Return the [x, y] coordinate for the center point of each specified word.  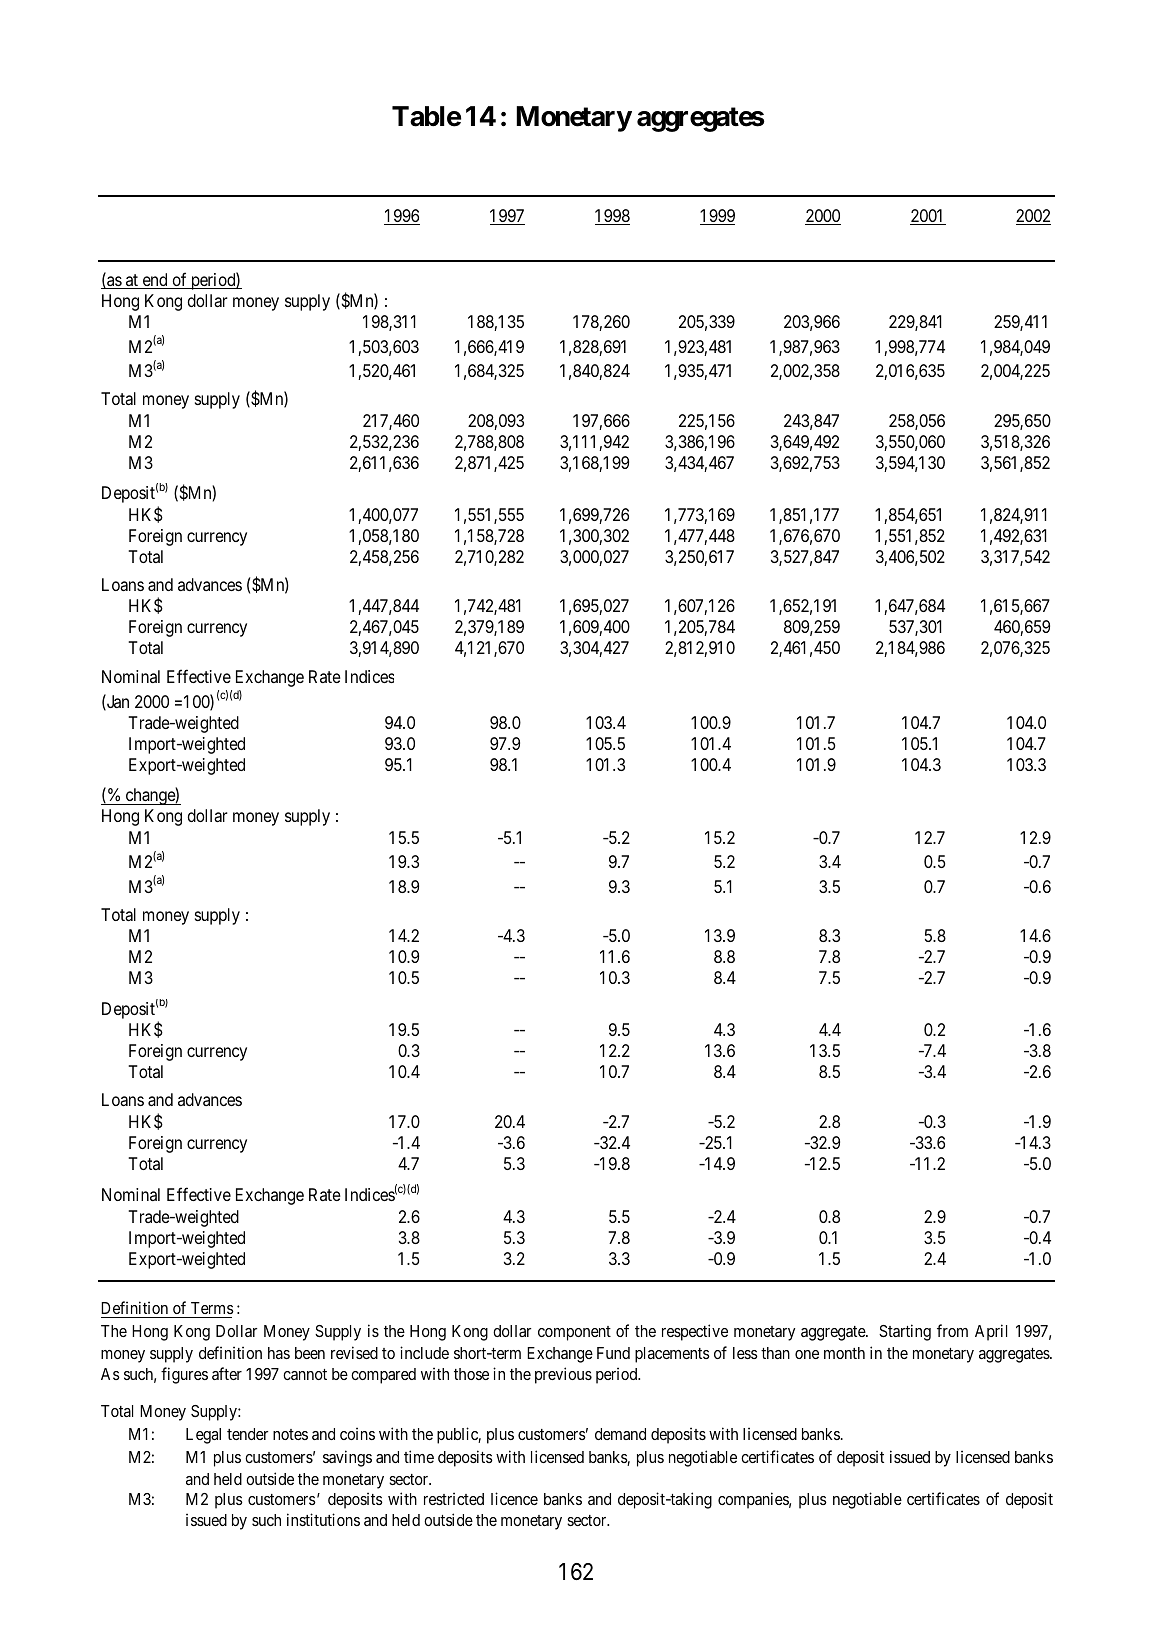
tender [247, 1434]
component [574, 1333]
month [844, 1353]
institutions [323, 1519]
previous [563, 1375]
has [279, 1353]
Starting [905, 1332]
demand [620, 1434]
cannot [305, 1374]
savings [347, 1458]
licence [514, 1498]
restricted [454, 1498]
